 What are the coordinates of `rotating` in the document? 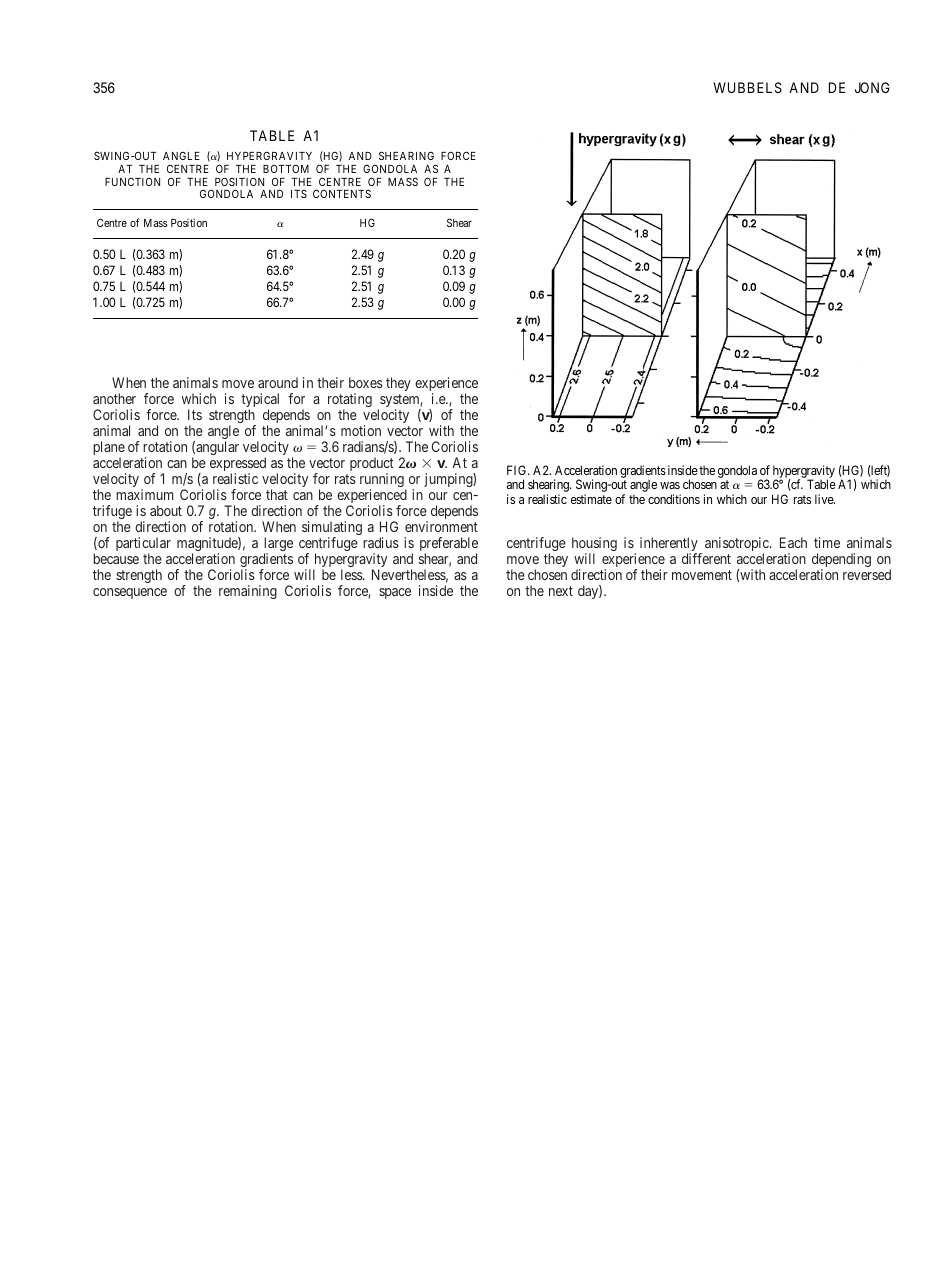 It's located at (350, 401).
